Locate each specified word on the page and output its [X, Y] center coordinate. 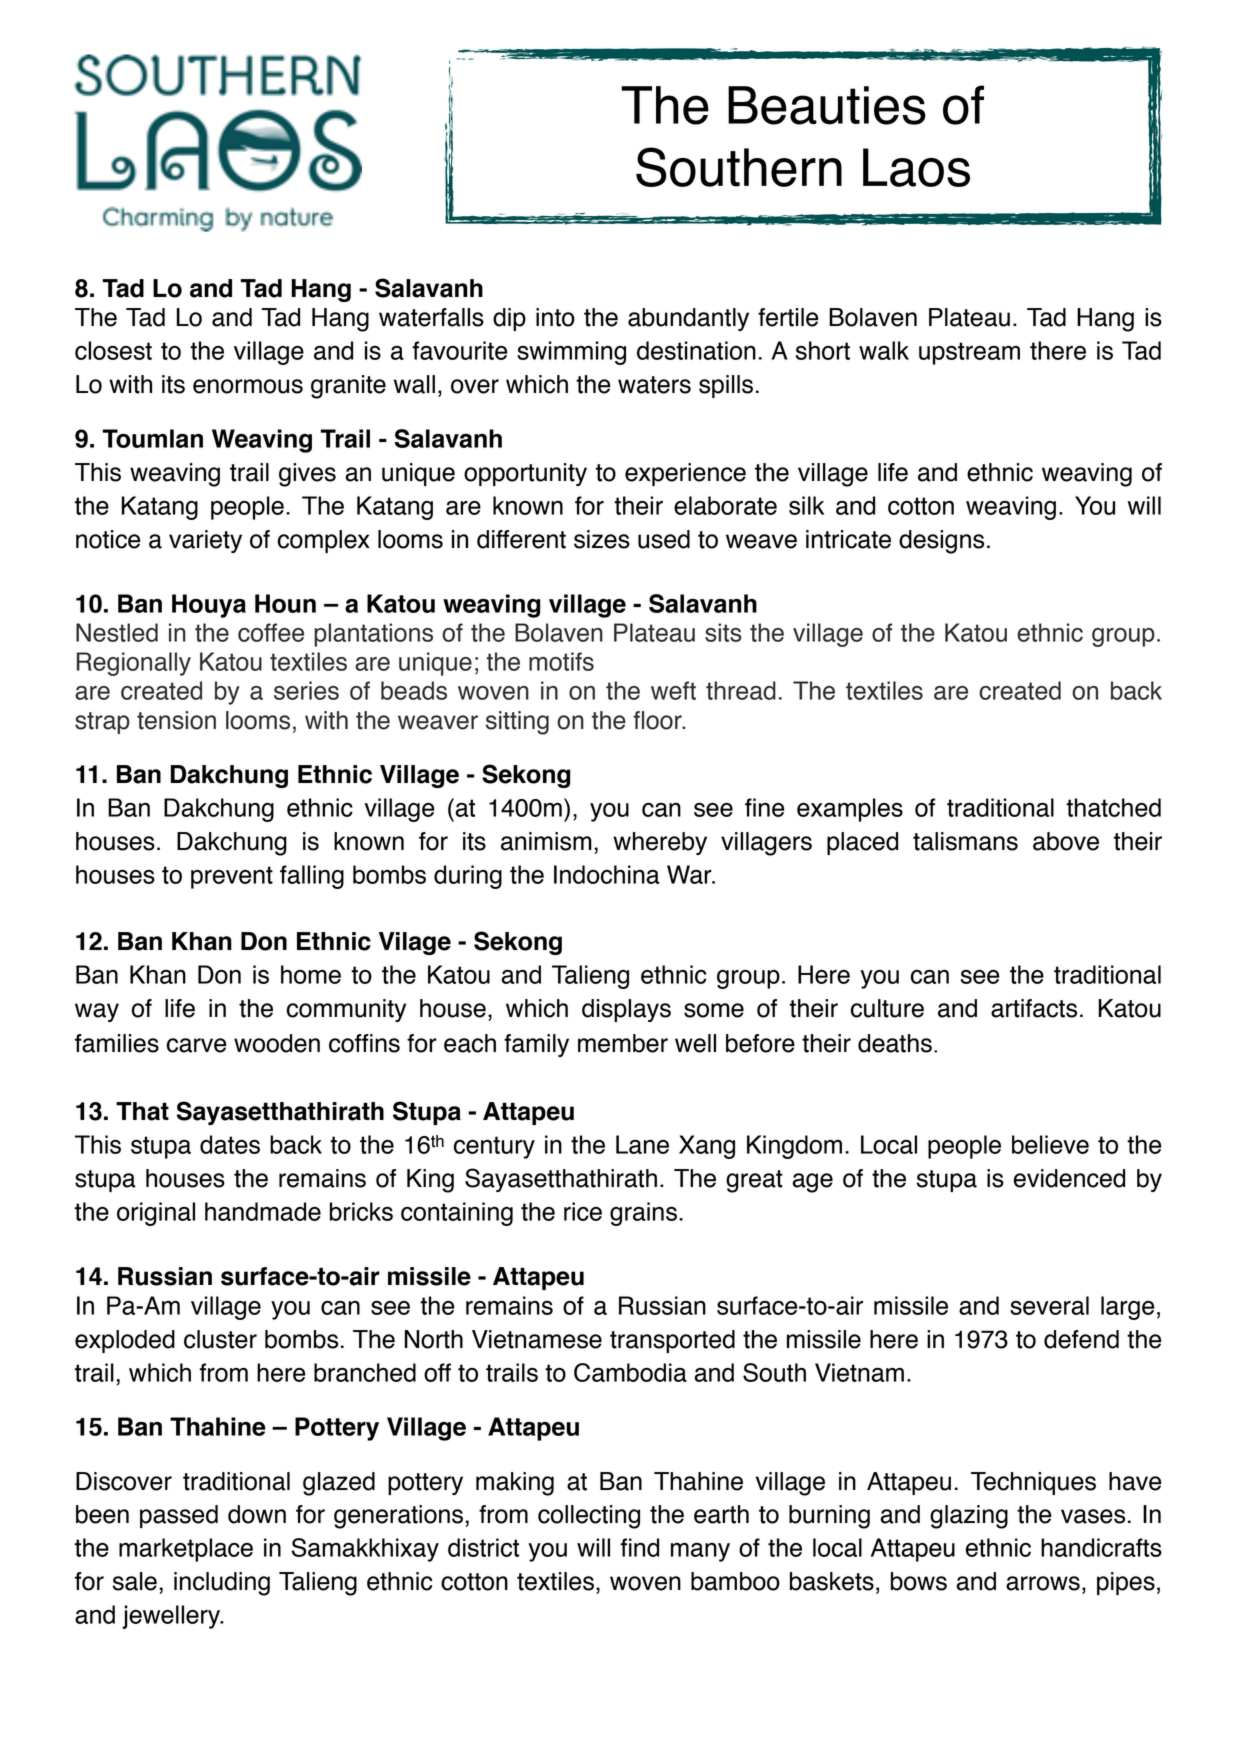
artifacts [1034, 1008]
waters [654, 385]
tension [176, 720]
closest [113, 350]
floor [658, 720]
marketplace [186, 1550]
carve [196, 1045]
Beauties [827, 105]
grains [643, 1214]
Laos [916, 167]
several [1049, 1305]
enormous [248, 386]
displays [626, 1010]
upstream [969, 353]
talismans [965, 841]
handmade [263, 1211]
